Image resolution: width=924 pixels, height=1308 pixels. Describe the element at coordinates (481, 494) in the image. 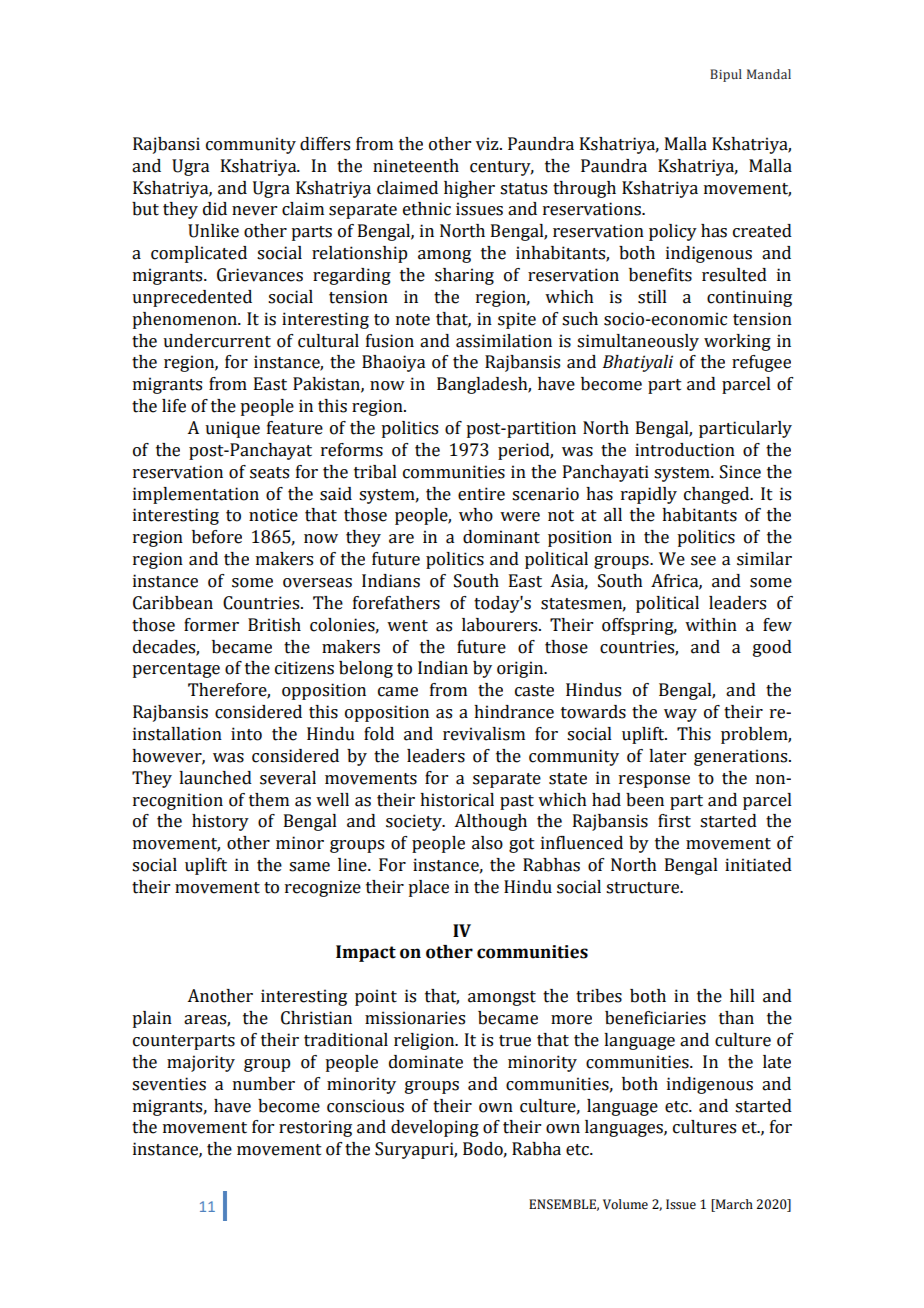

I see `entire` at that location.
